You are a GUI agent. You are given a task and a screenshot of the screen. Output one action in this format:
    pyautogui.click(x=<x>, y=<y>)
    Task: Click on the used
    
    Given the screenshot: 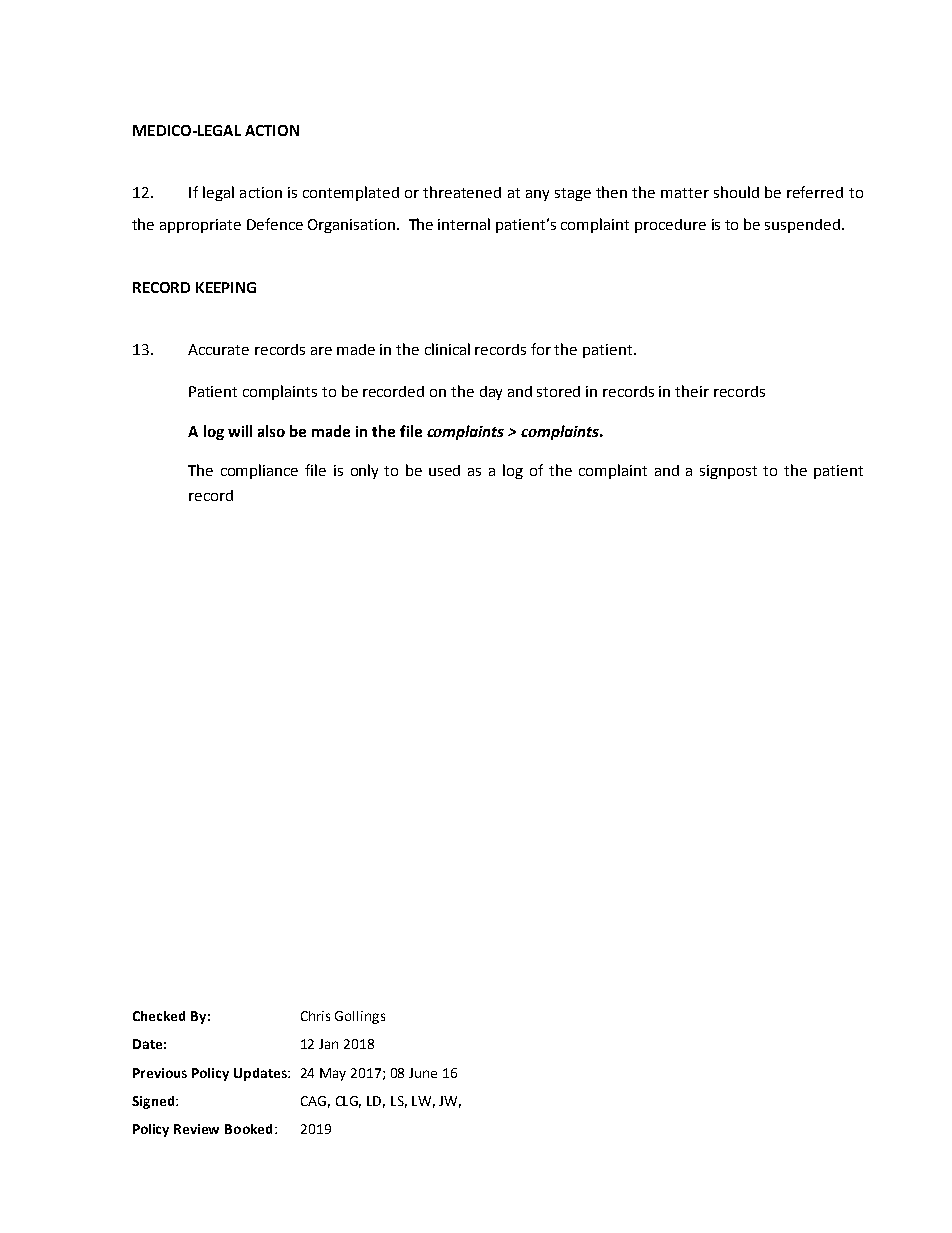 What is the action you would take?
    pyautogui.click(x=444, y=470)
